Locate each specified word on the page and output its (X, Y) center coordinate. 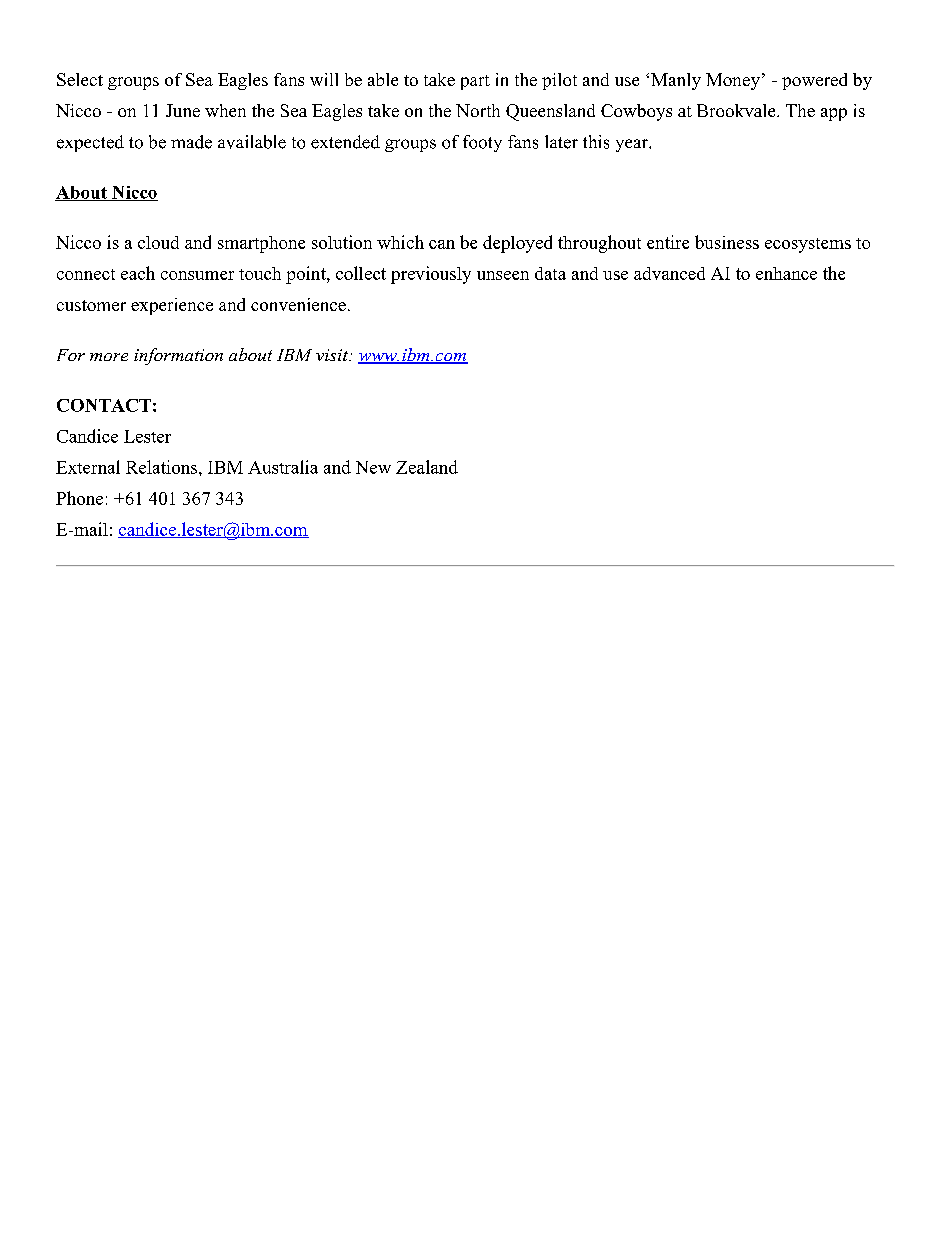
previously (431, 275)
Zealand (427, 467)
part (475, 82)
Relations (163, 467)
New (373, 467)
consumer (197, 275)
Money (733, 81)
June (183, 110)
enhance (786, 273)
